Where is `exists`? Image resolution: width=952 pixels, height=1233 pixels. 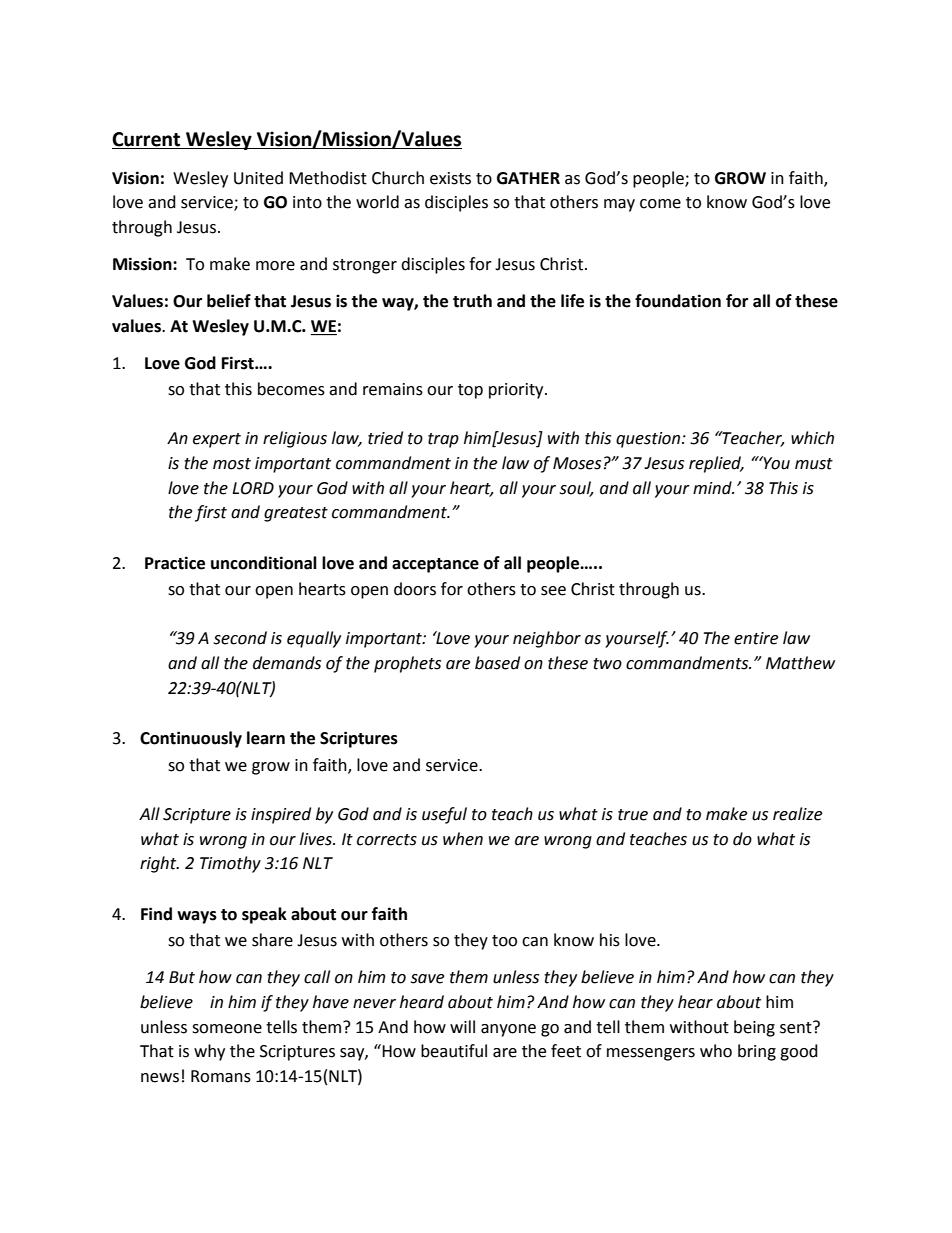 exists is located at coordinates (450, 178).
